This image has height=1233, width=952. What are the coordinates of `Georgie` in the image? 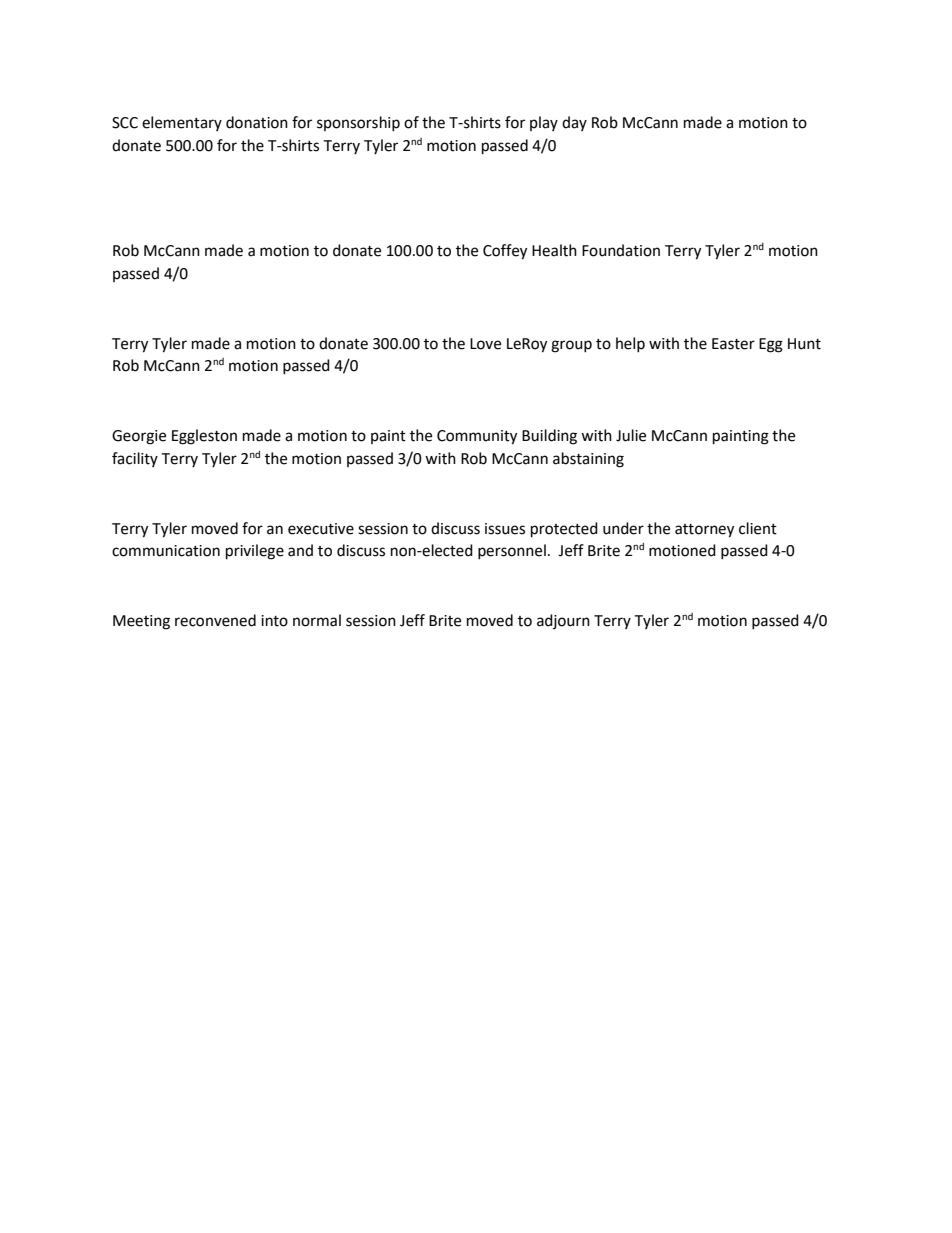 It's located at (139, 437).
